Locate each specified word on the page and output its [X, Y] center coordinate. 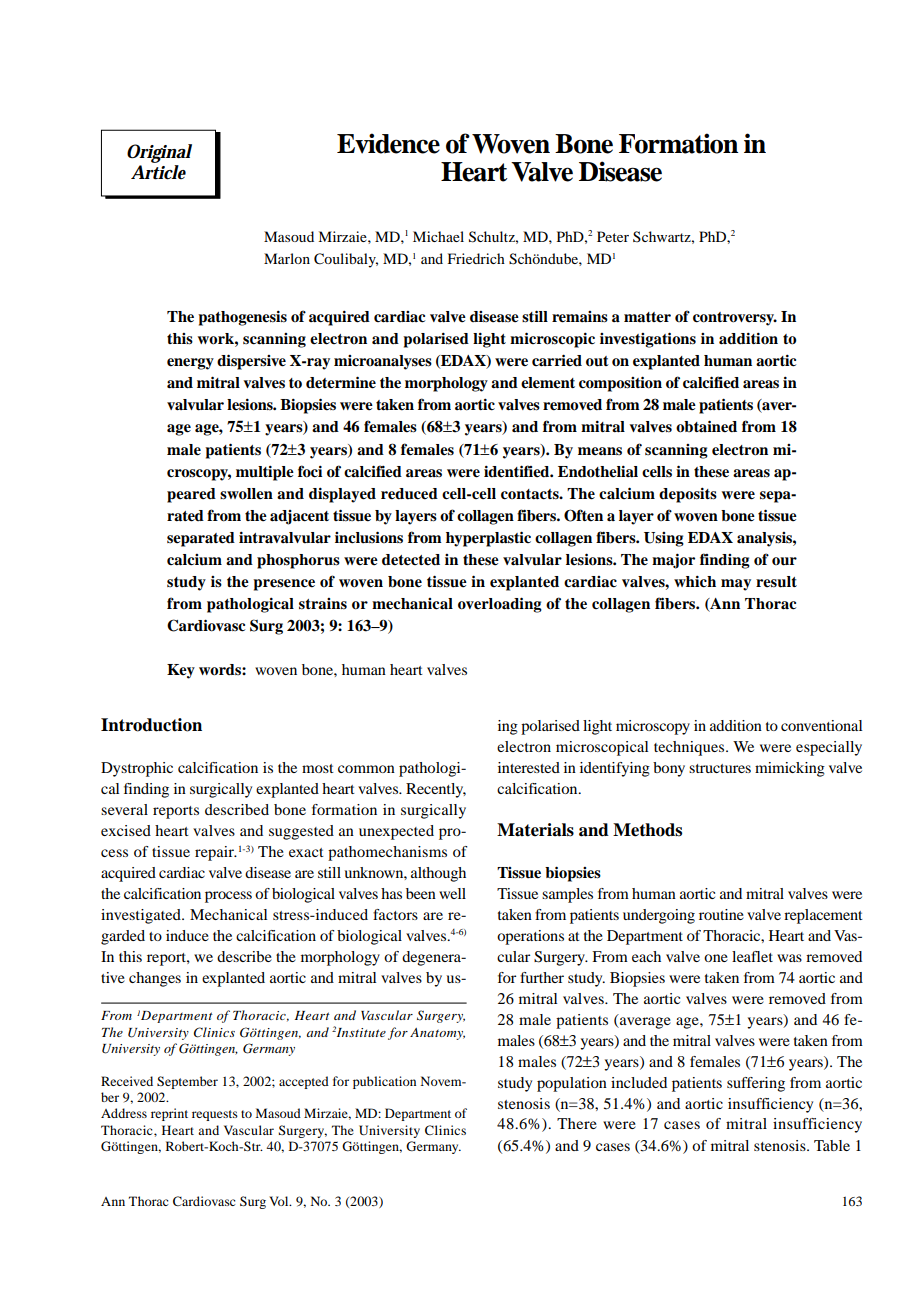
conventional [821, 725]
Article [158, 171]
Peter [613, 236]
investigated [142, 916]
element [548, 383]
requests [215, 1115]
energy [190, 364]
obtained [706, 426]
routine [721, 914]
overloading [500, 605]
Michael [438, 236]
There [577, 1123]
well [452, 893]
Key [181, 671]
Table [832, 1145]
